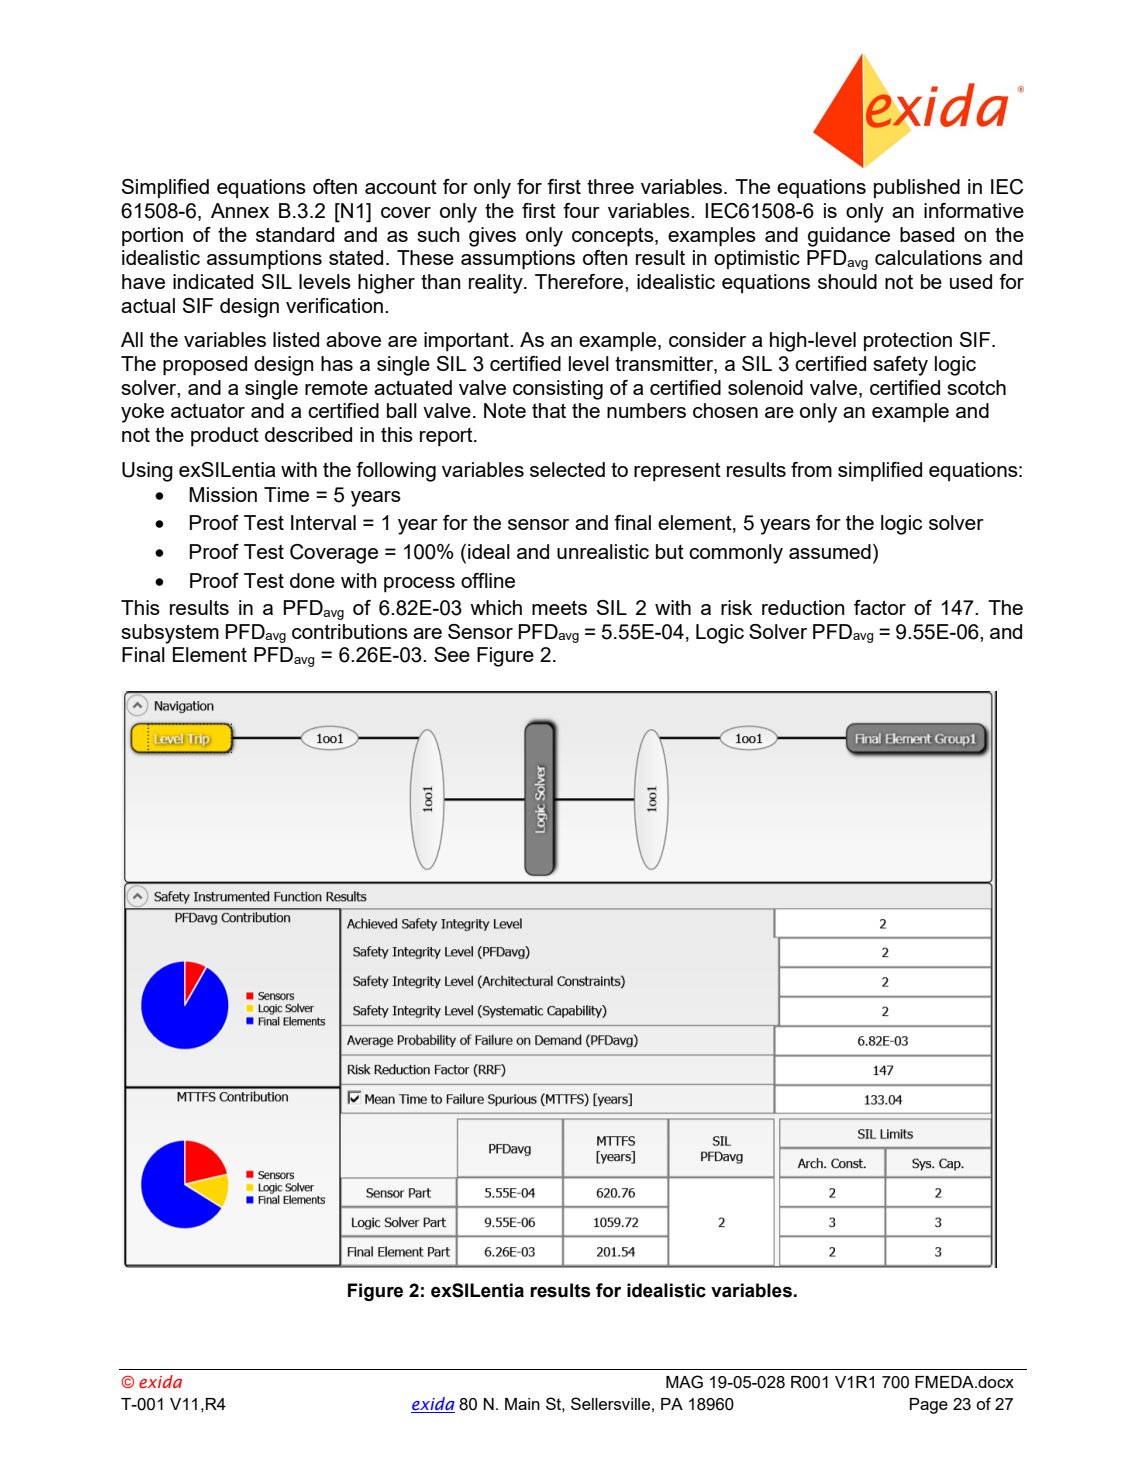 Image resolution: width=1145 pixels, height=1481 pixels. What do you see at coordinates (849, 237) in the document?
I see `guidance` at bounding box center [849, 237].
